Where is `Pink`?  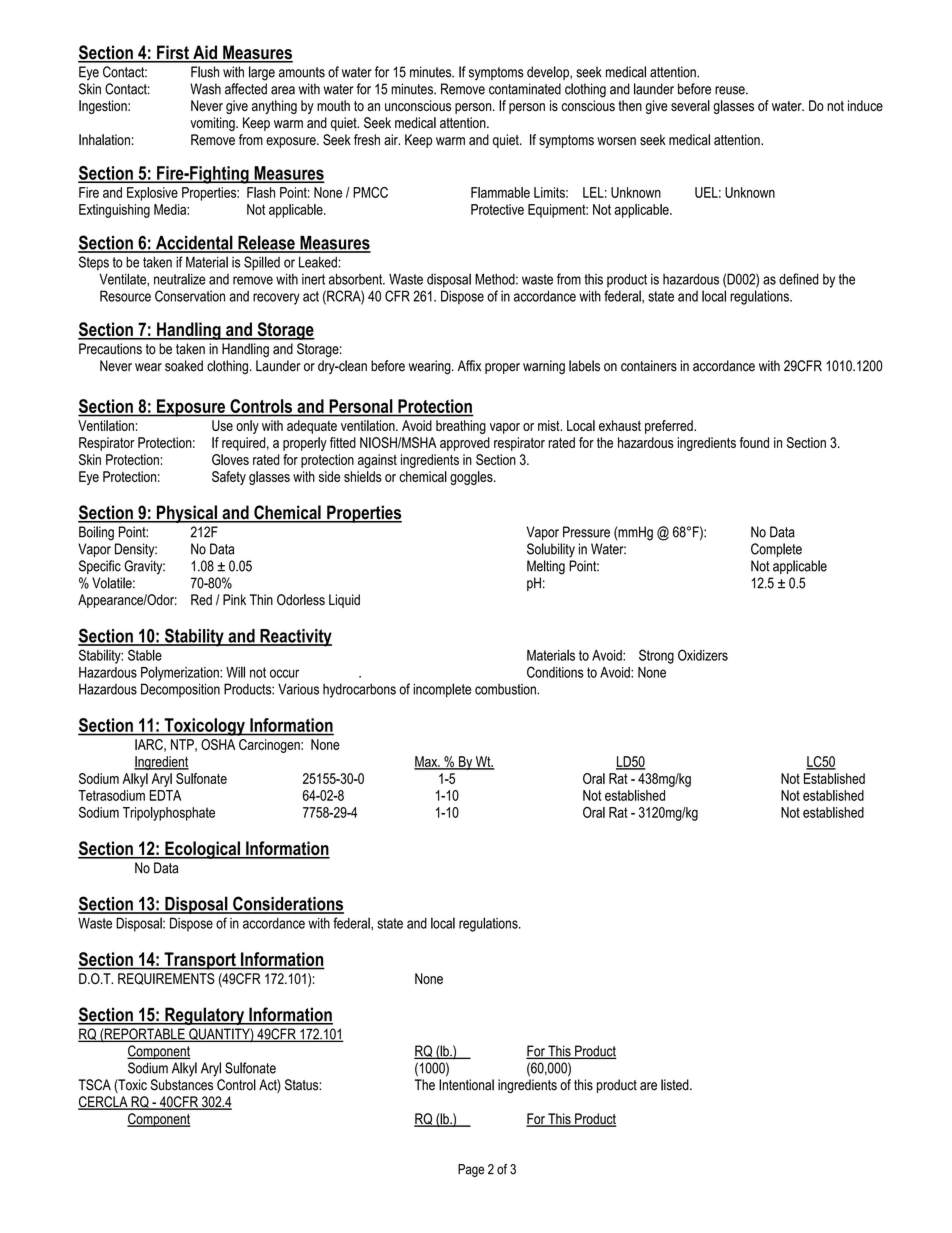
Pink is located at coordinates (234, 599).
